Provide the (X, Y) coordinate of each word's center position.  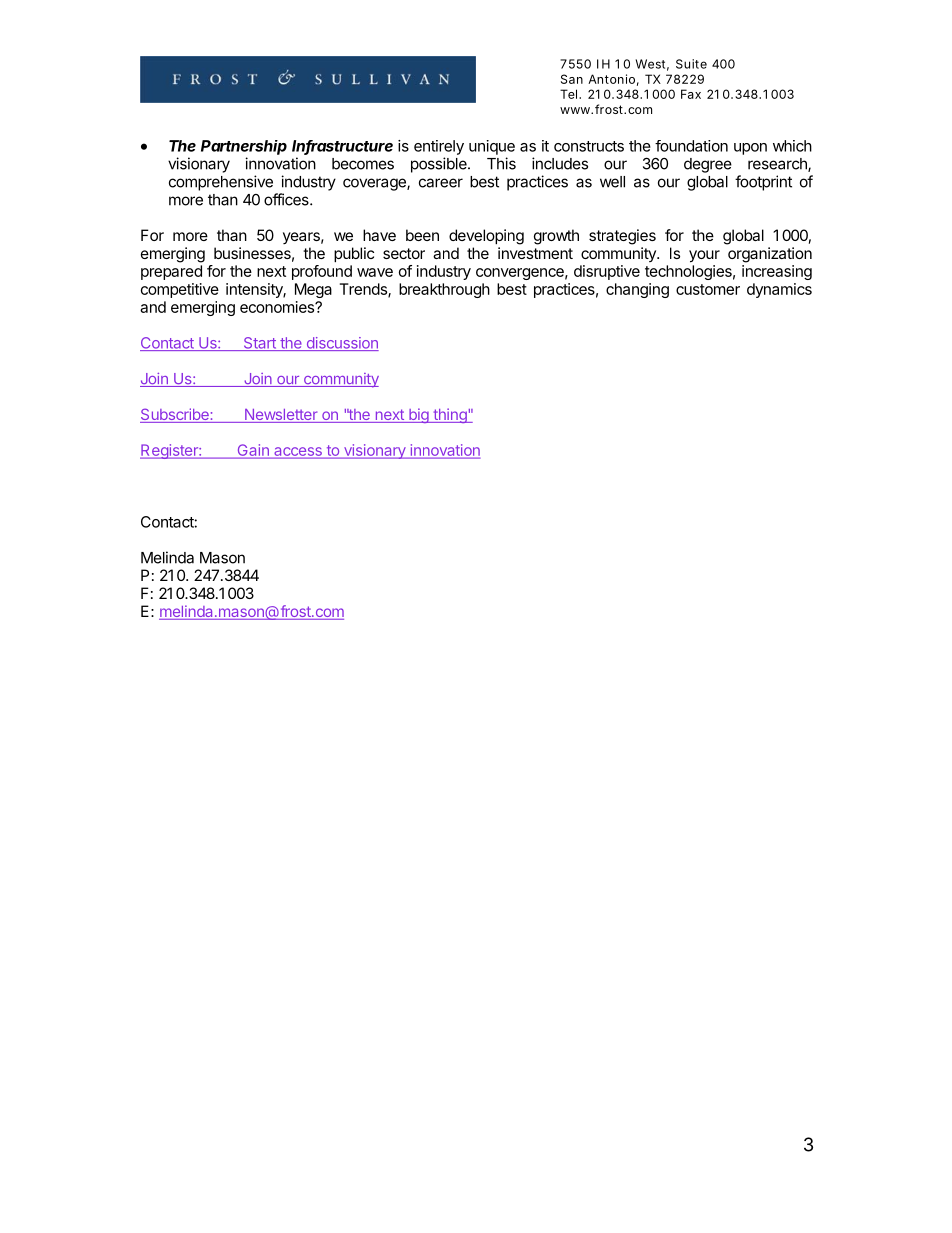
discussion (341, 344)
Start (259, 344)
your (704, 256)
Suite (691, 64)
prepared (171, 272)
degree (708, 165)
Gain (253, 451)
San (572, 79)
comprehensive (221, 183)
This (501, 163)
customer (708, 289)
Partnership (244, 147)
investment (535, 253)
